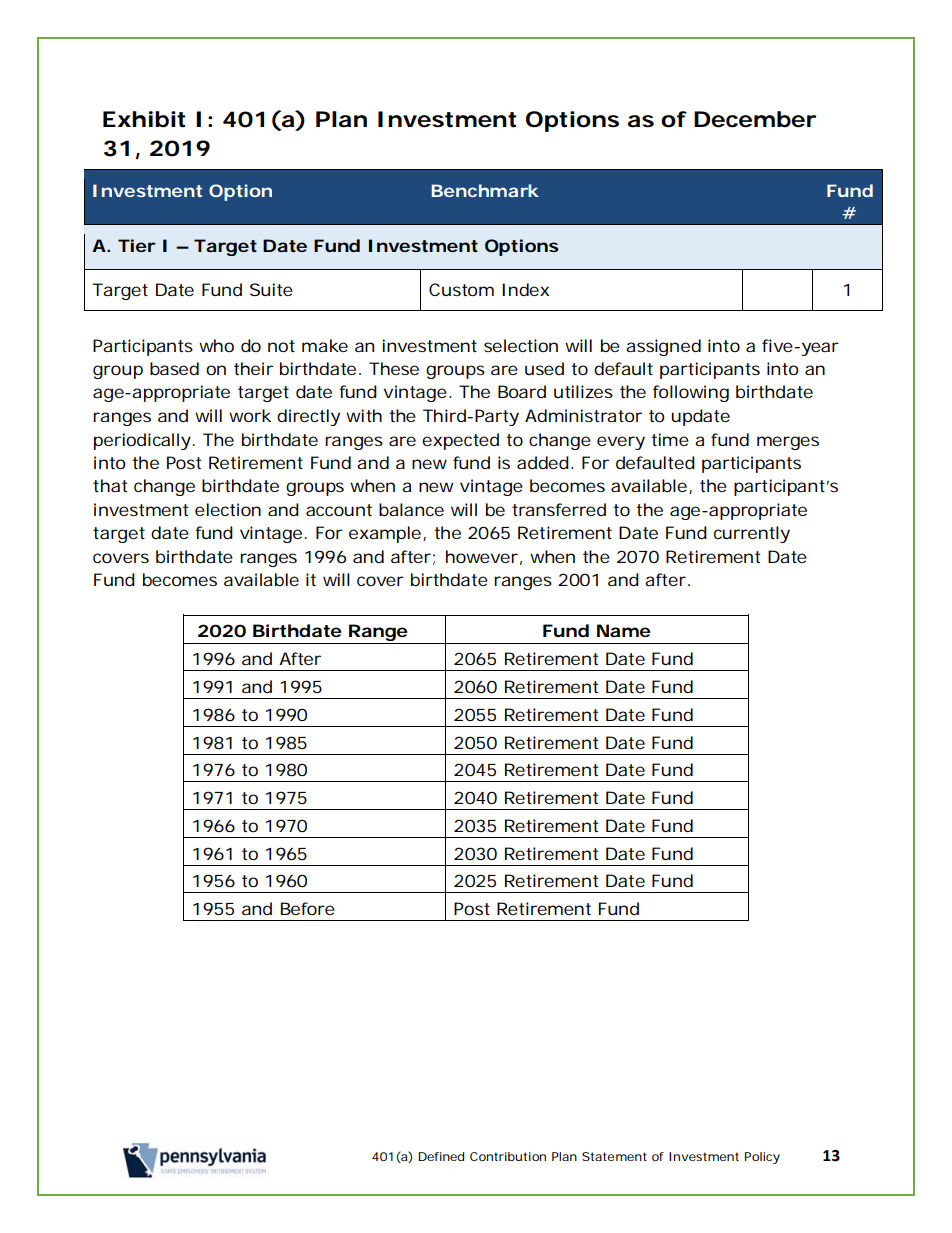 Image resolution: width=952 pixels, height=1233 pixels. I want to click on December, so click(755, 119).
